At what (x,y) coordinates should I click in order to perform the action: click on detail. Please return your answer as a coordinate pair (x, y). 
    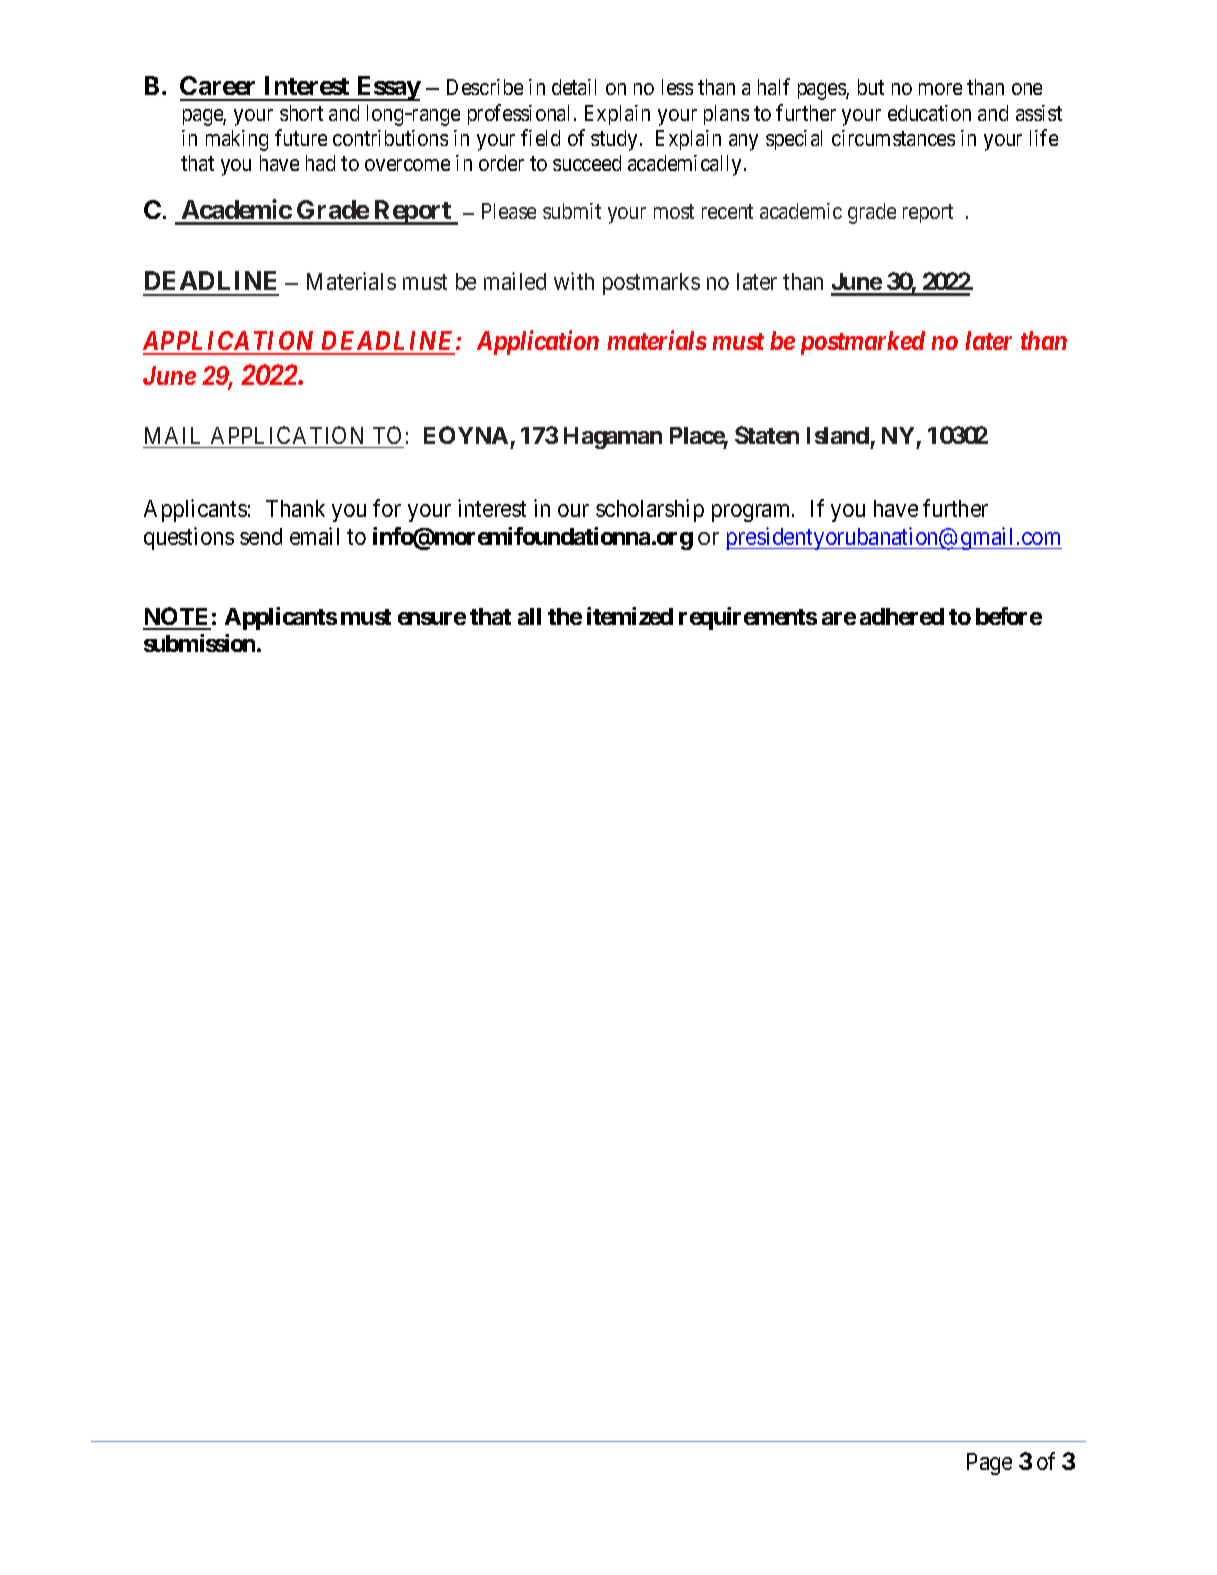
    Looking at the image, I should click on (574, 87).
